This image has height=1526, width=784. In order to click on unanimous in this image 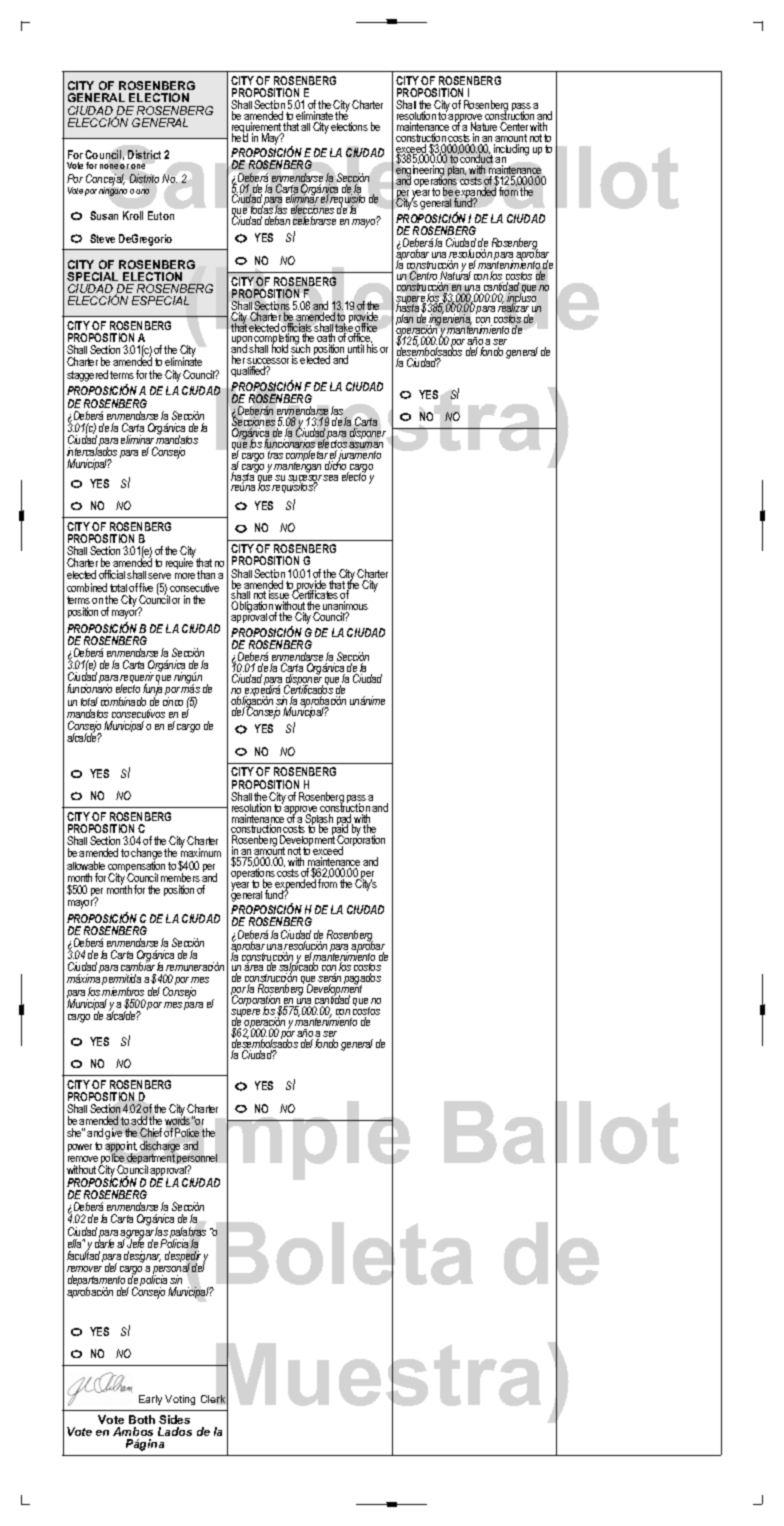, I will do `click(345, 607)`.
